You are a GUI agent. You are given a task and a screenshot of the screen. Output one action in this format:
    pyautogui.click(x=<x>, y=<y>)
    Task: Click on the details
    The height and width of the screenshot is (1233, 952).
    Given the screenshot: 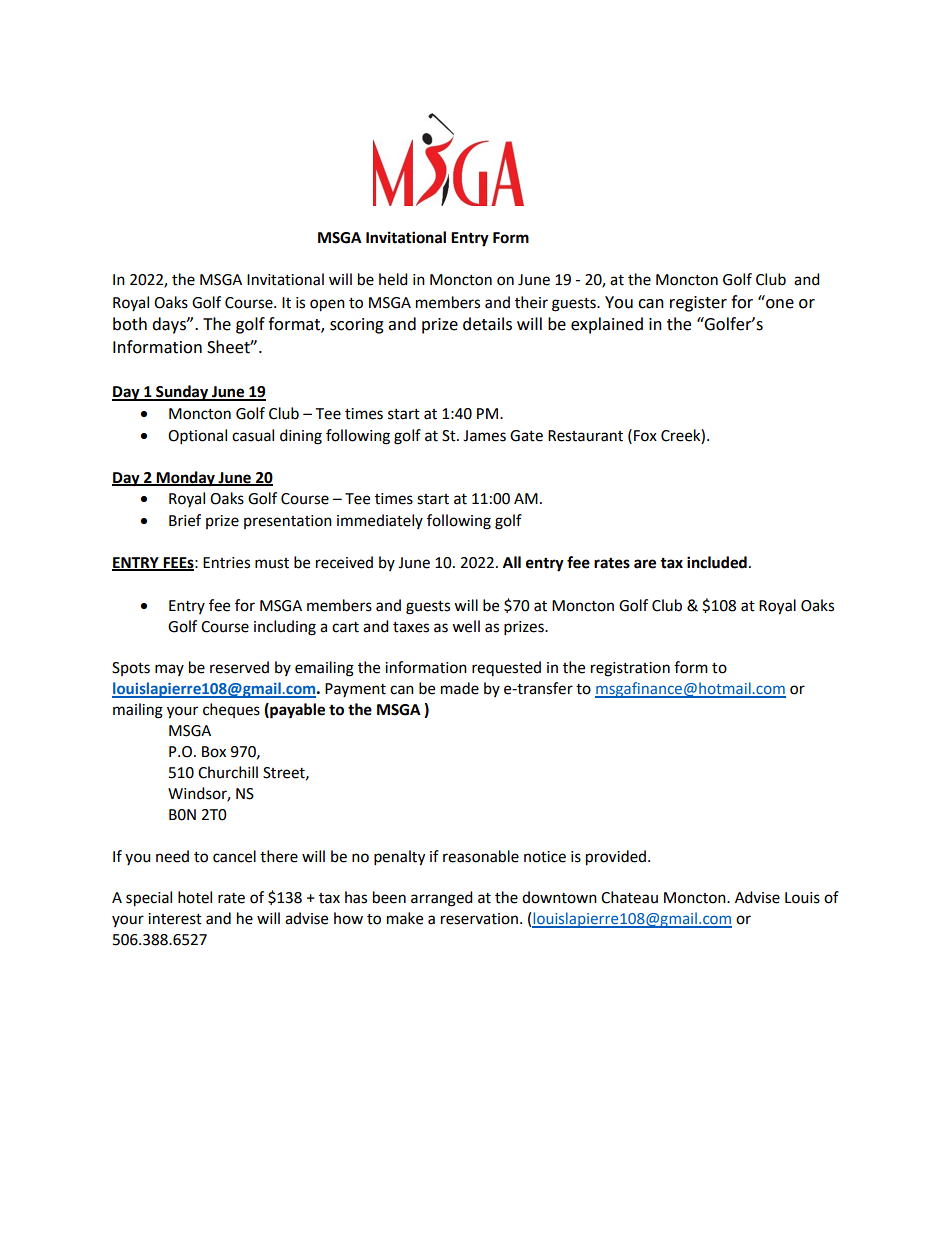 What is the action you would take?
    pyautogui.click(x=487, y=324)
